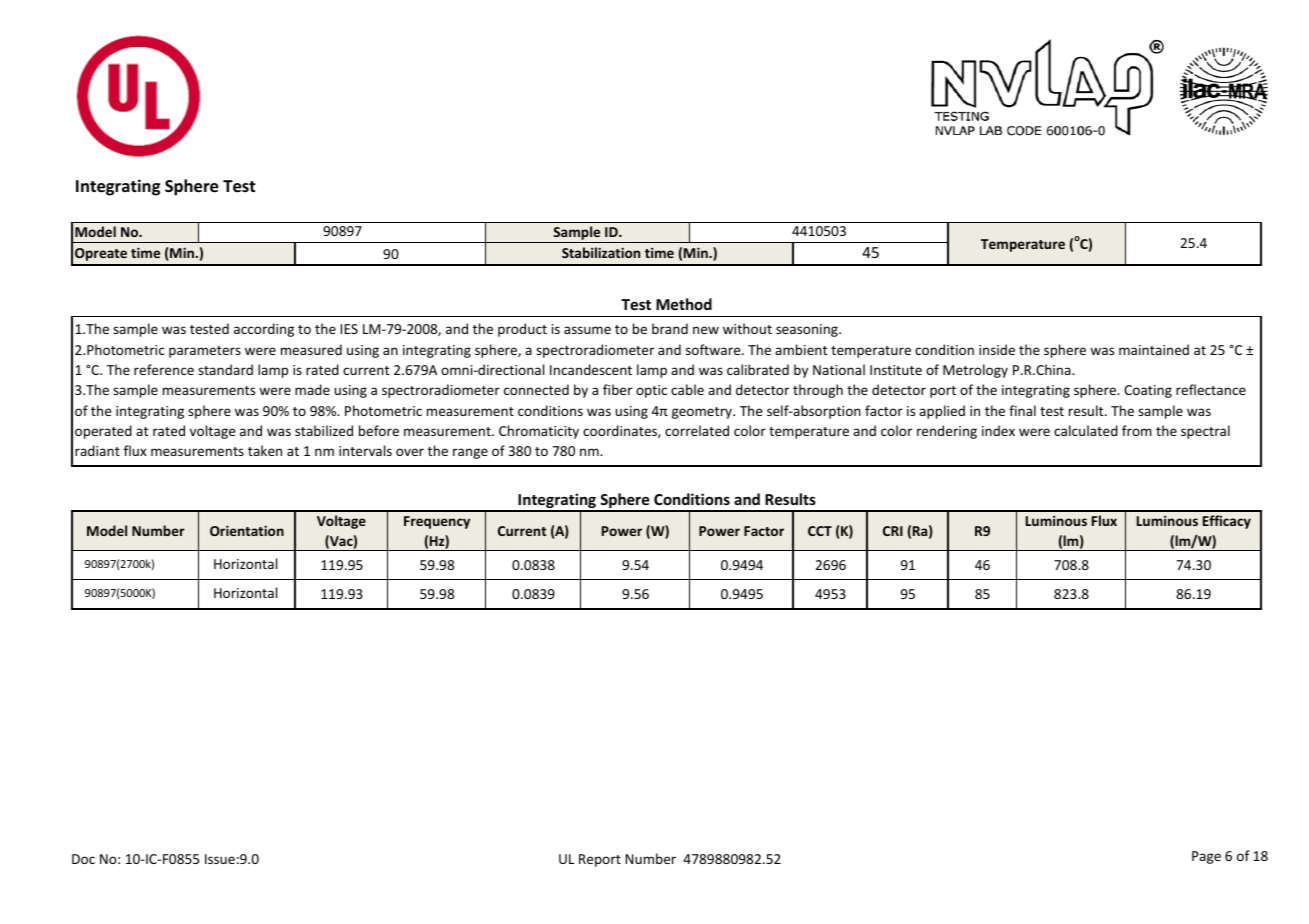 This image has height=924, width=1309. What do you see at coordinates (893, 531) in the image?
I see `CRI` at bounding box center [893, 531].
